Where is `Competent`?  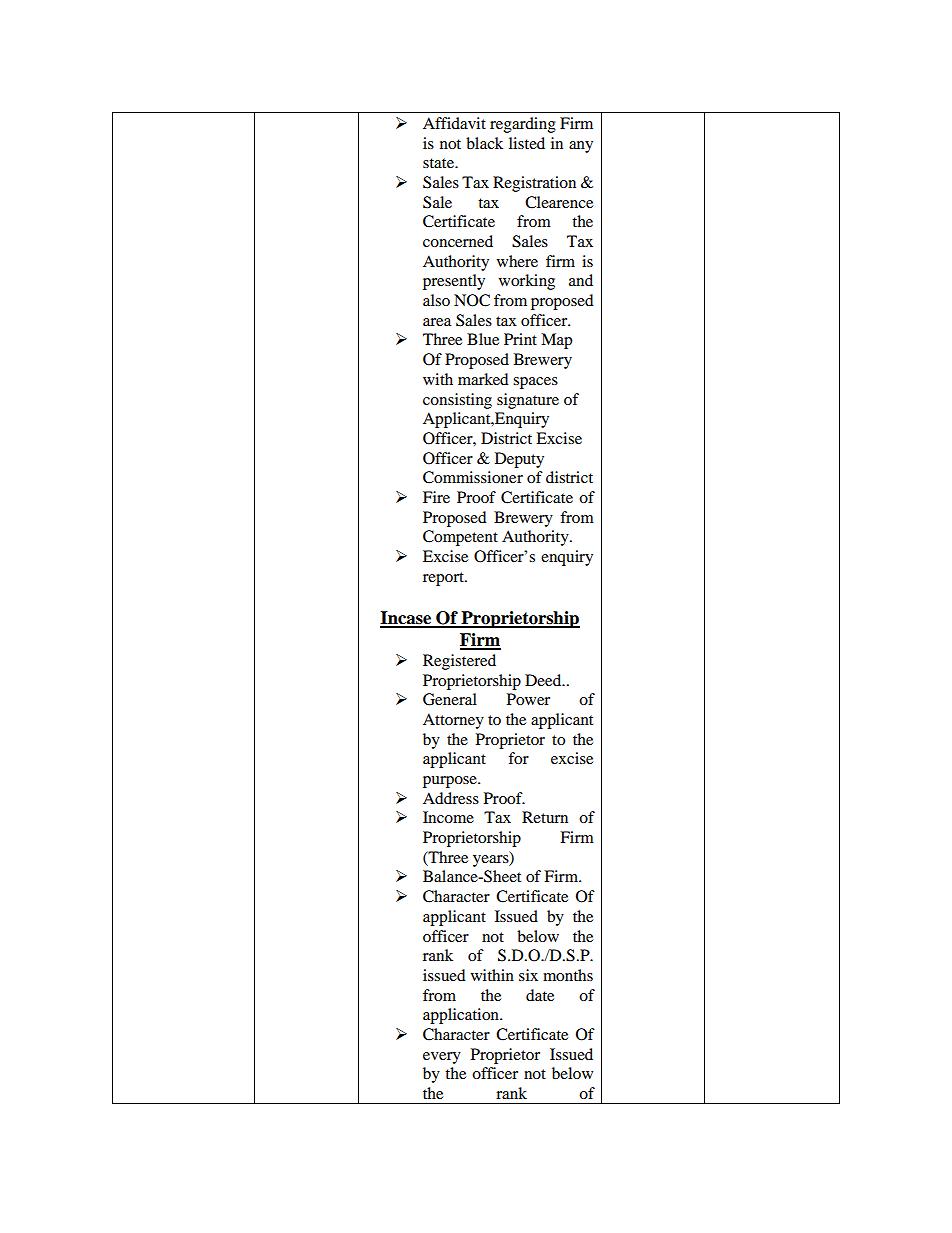
Competent is located at coordinates (460, 538).
